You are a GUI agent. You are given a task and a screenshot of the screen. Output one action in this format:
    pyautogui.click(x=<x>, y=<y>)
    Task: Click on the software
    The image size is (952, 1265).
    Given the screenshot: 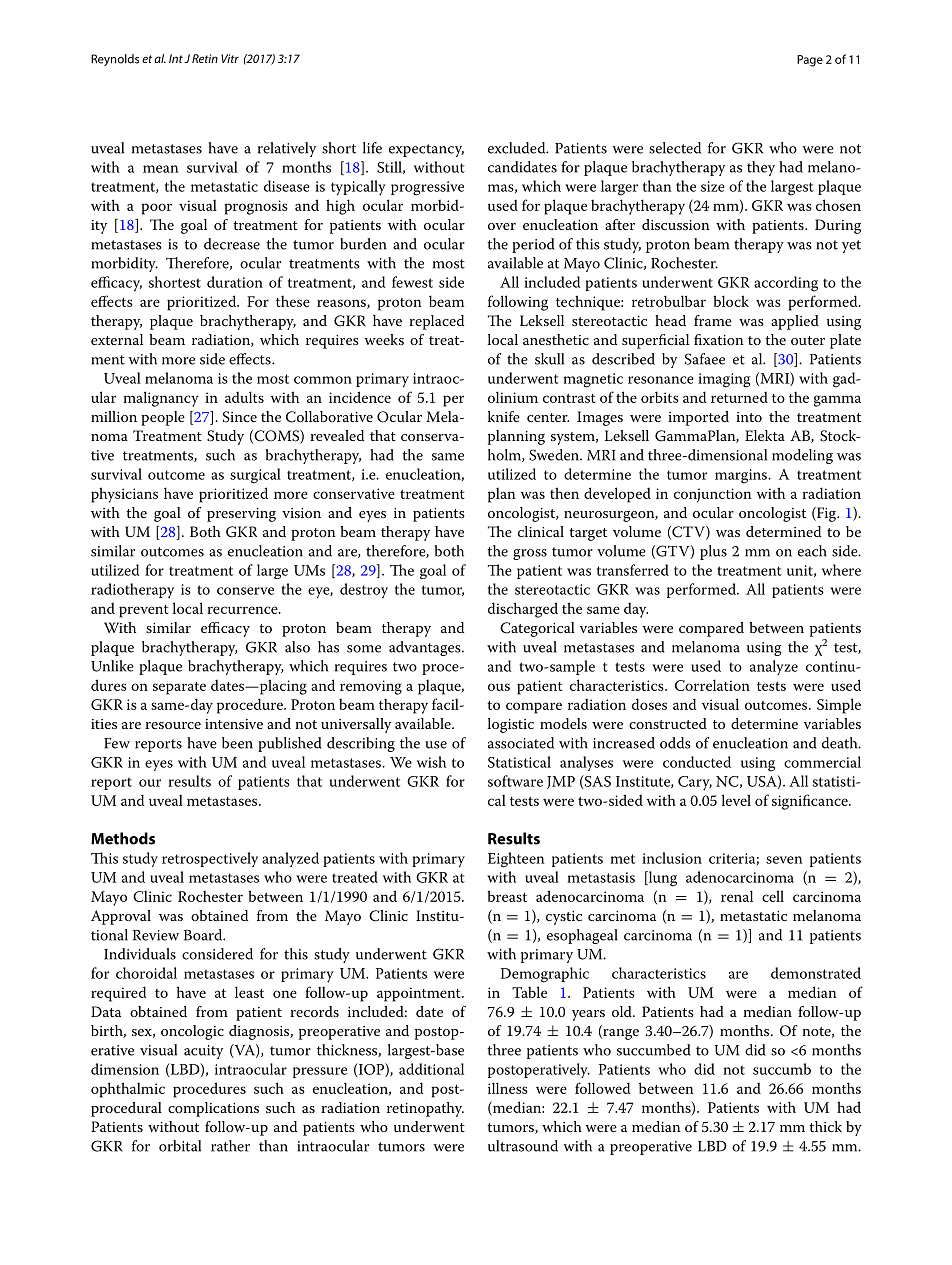 What is the action you would take?
    pyautogui.click(x=515, y=781)
